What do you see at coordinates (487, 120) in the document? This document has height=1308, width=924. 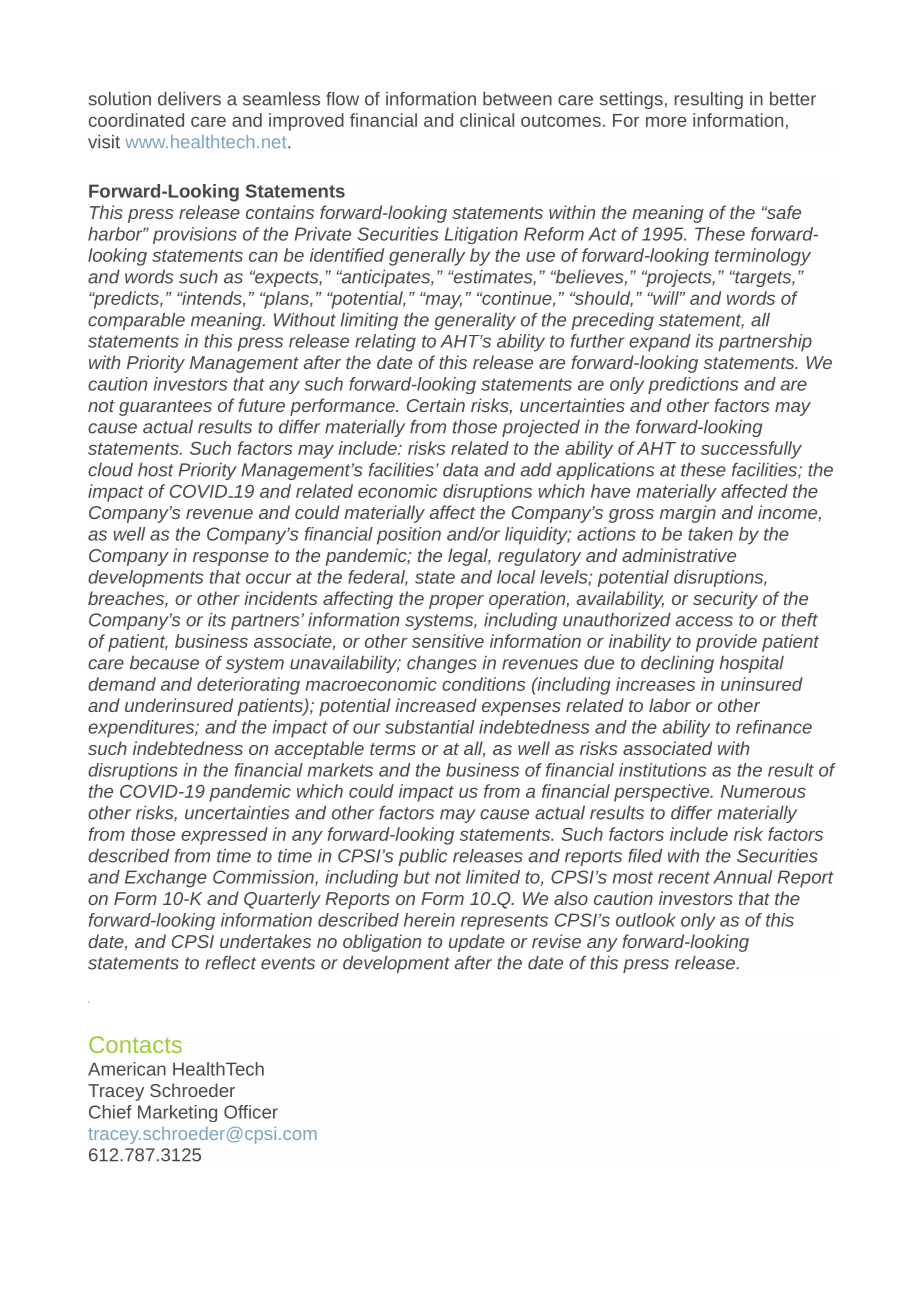 I see `clinical` at bounding box center [487, 120].
